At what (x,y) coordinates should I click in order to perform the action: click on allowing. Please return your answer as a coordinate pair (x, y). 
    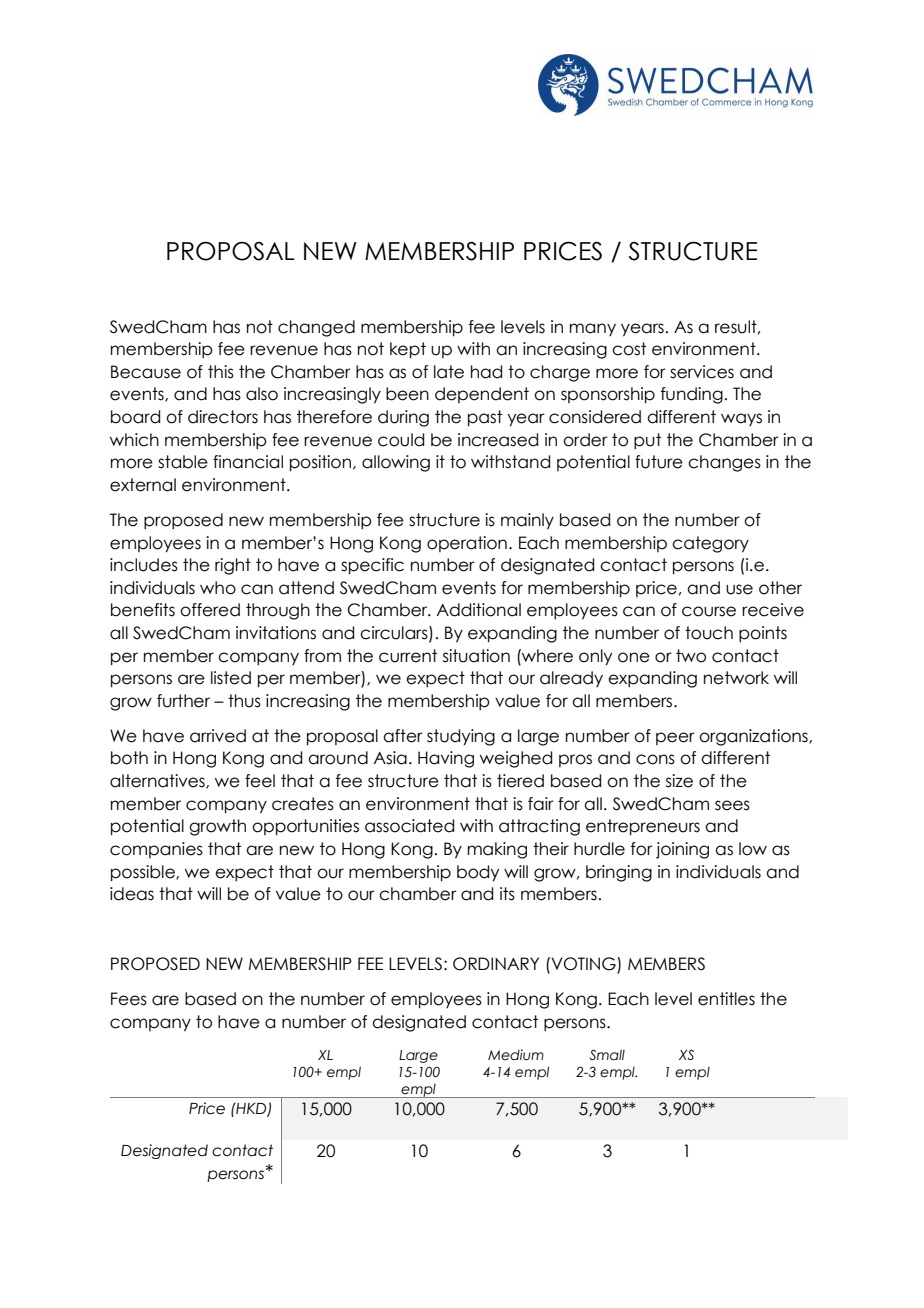
    Looking at the image, I should click on (396, 463).
